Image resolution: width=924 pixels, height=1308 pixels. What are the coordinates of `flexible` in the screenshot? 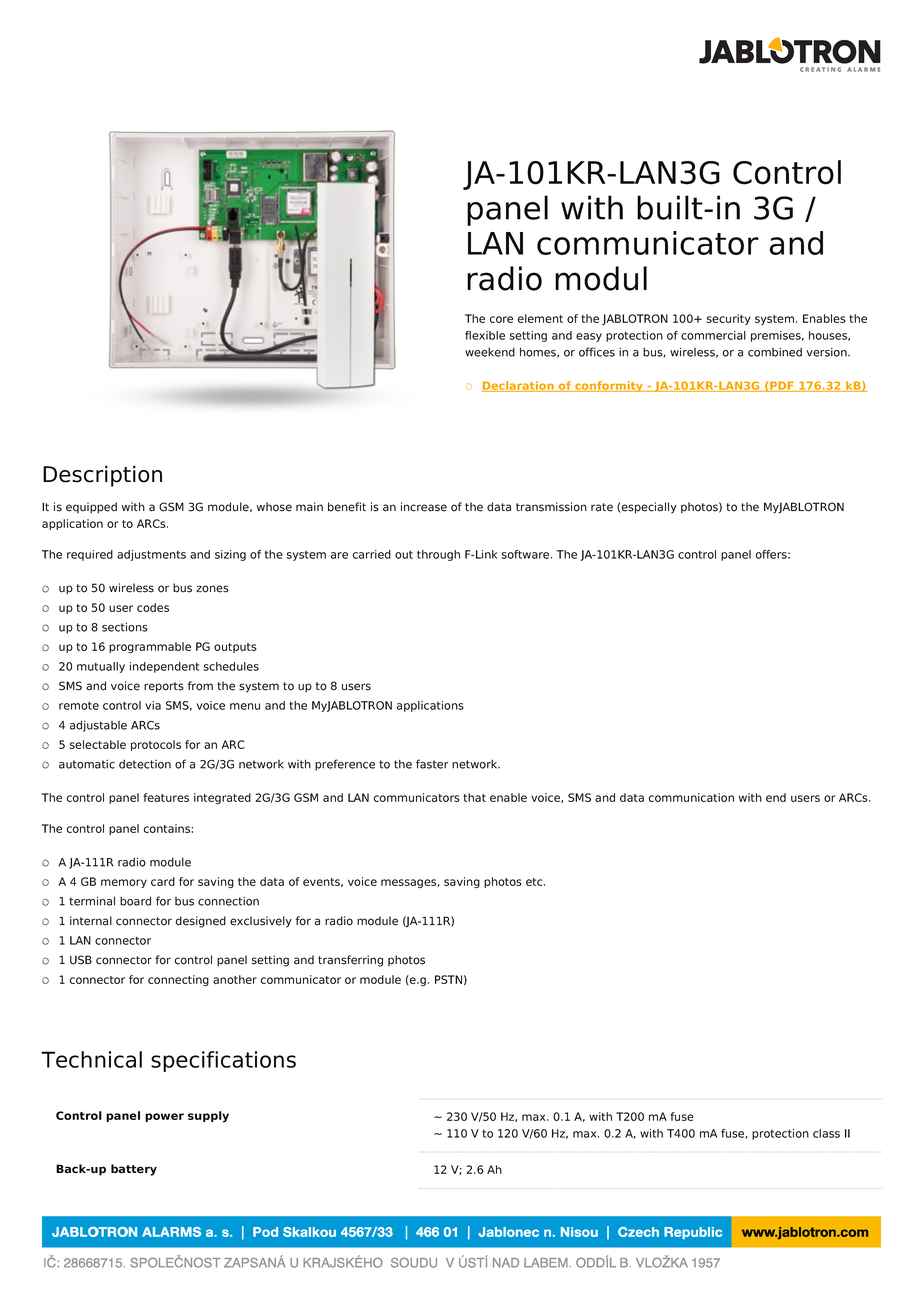 It's located at (485, 335).
